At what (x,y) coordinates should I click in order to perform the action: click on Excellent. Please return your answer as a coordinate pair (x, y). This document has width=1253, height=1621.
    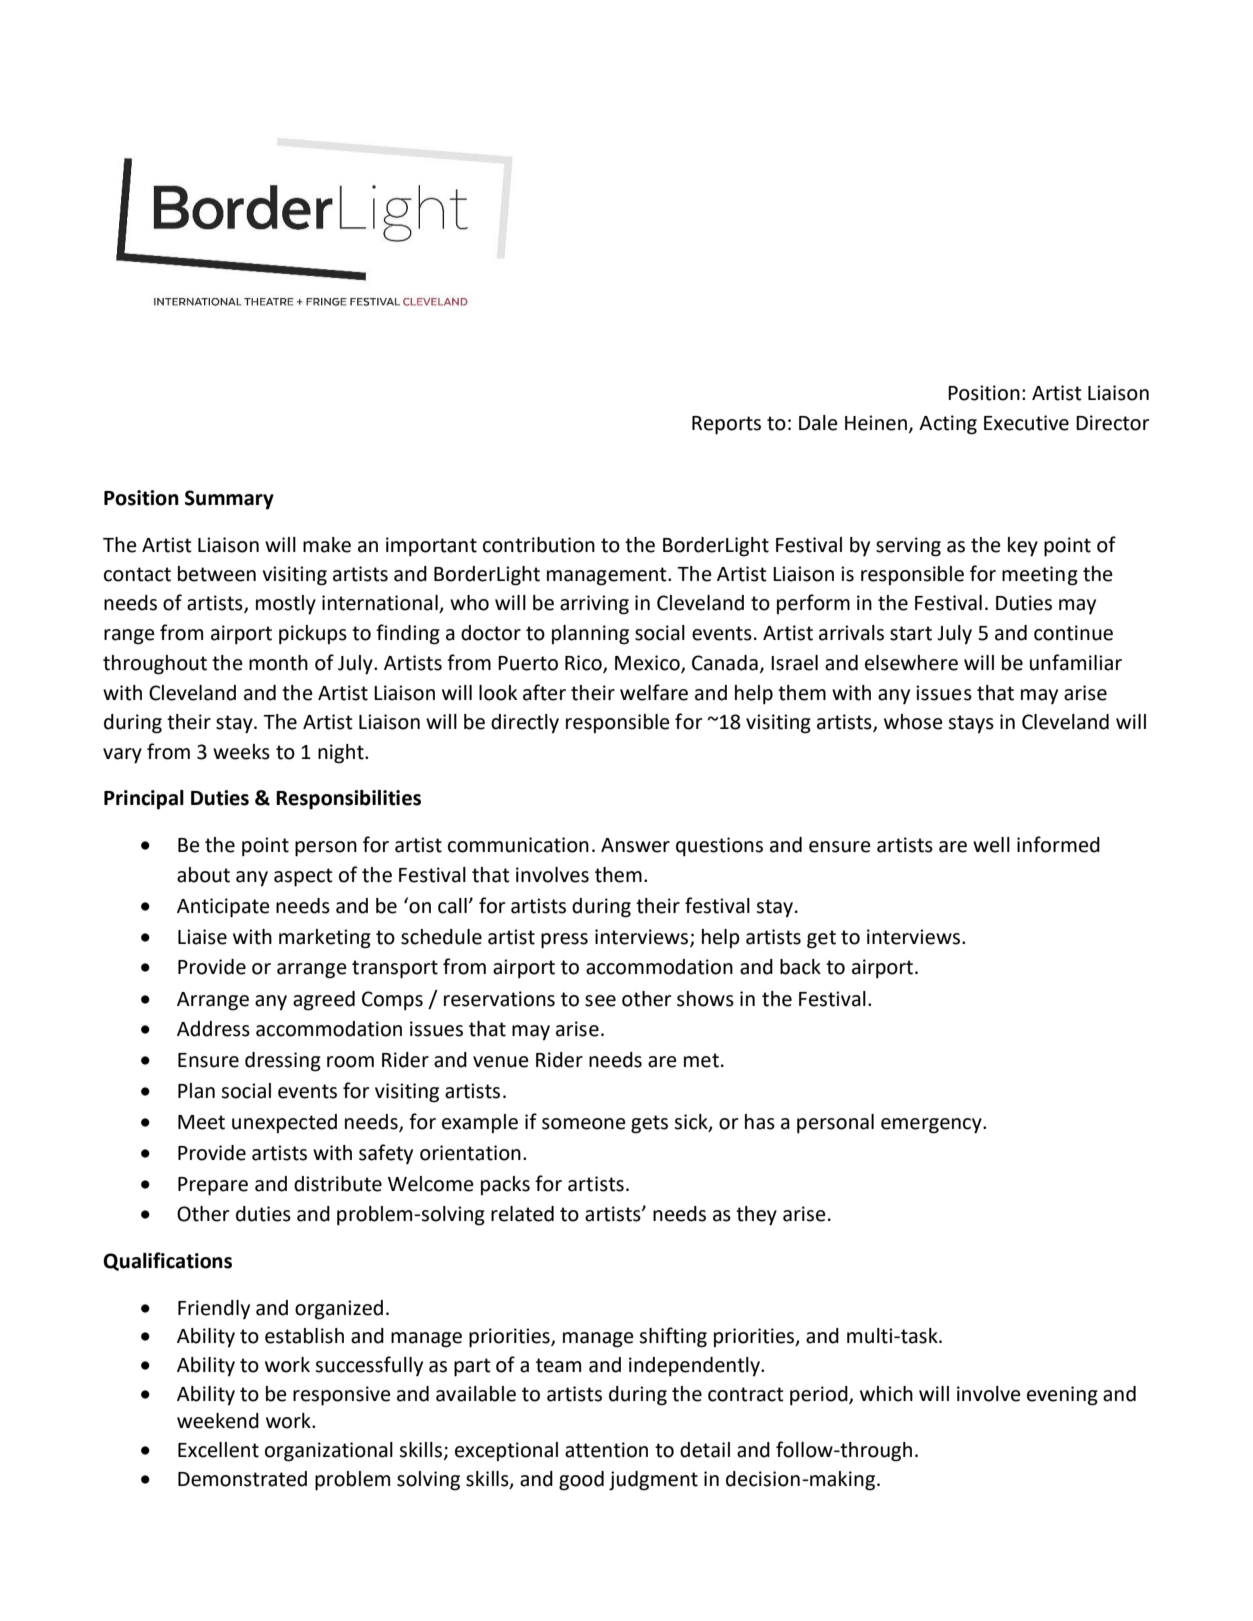
    Looking at the image, I should click on (218, 1450).
